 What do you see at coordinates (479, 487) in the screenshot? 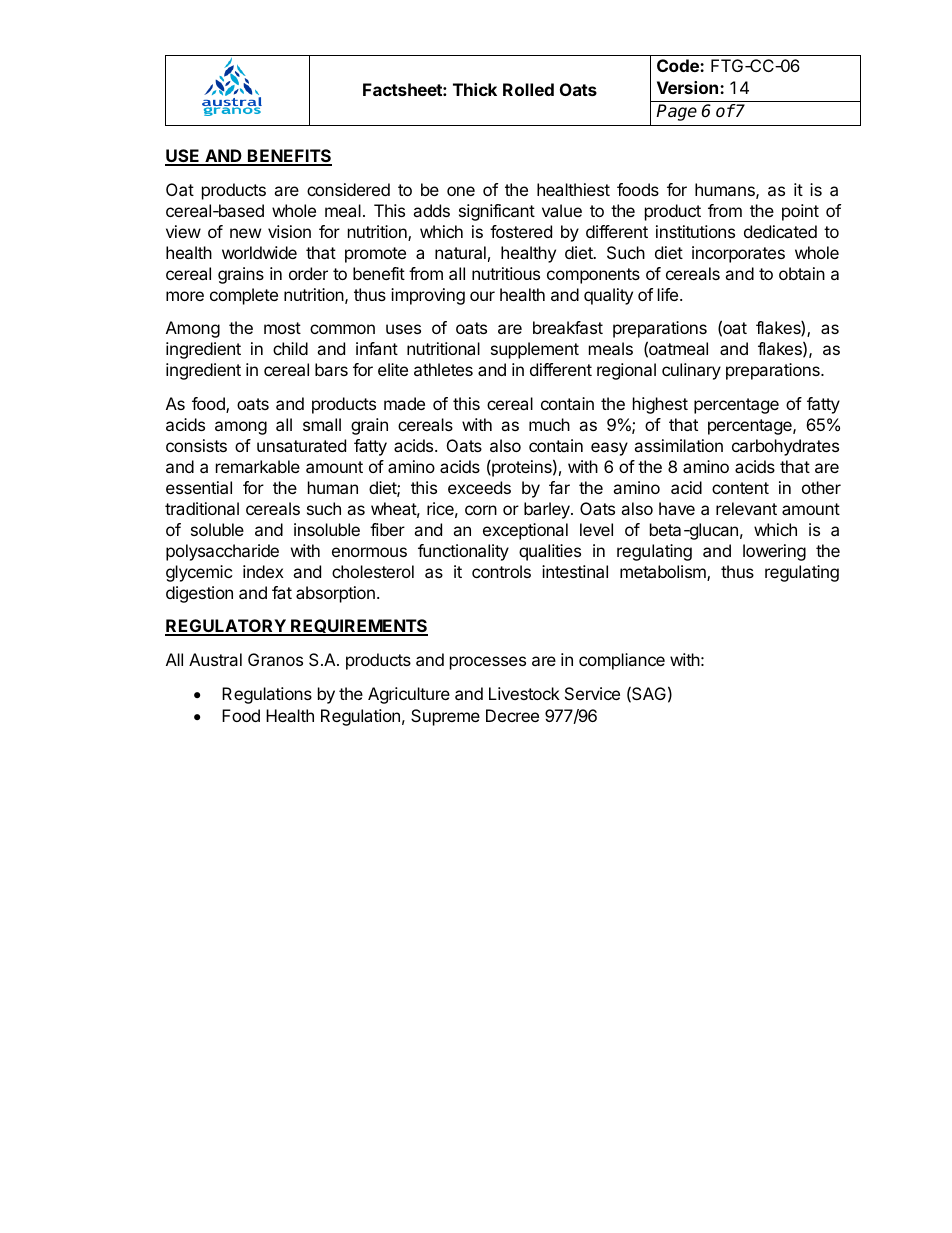
I see `exceeds` at bounding box center [479, 487].
